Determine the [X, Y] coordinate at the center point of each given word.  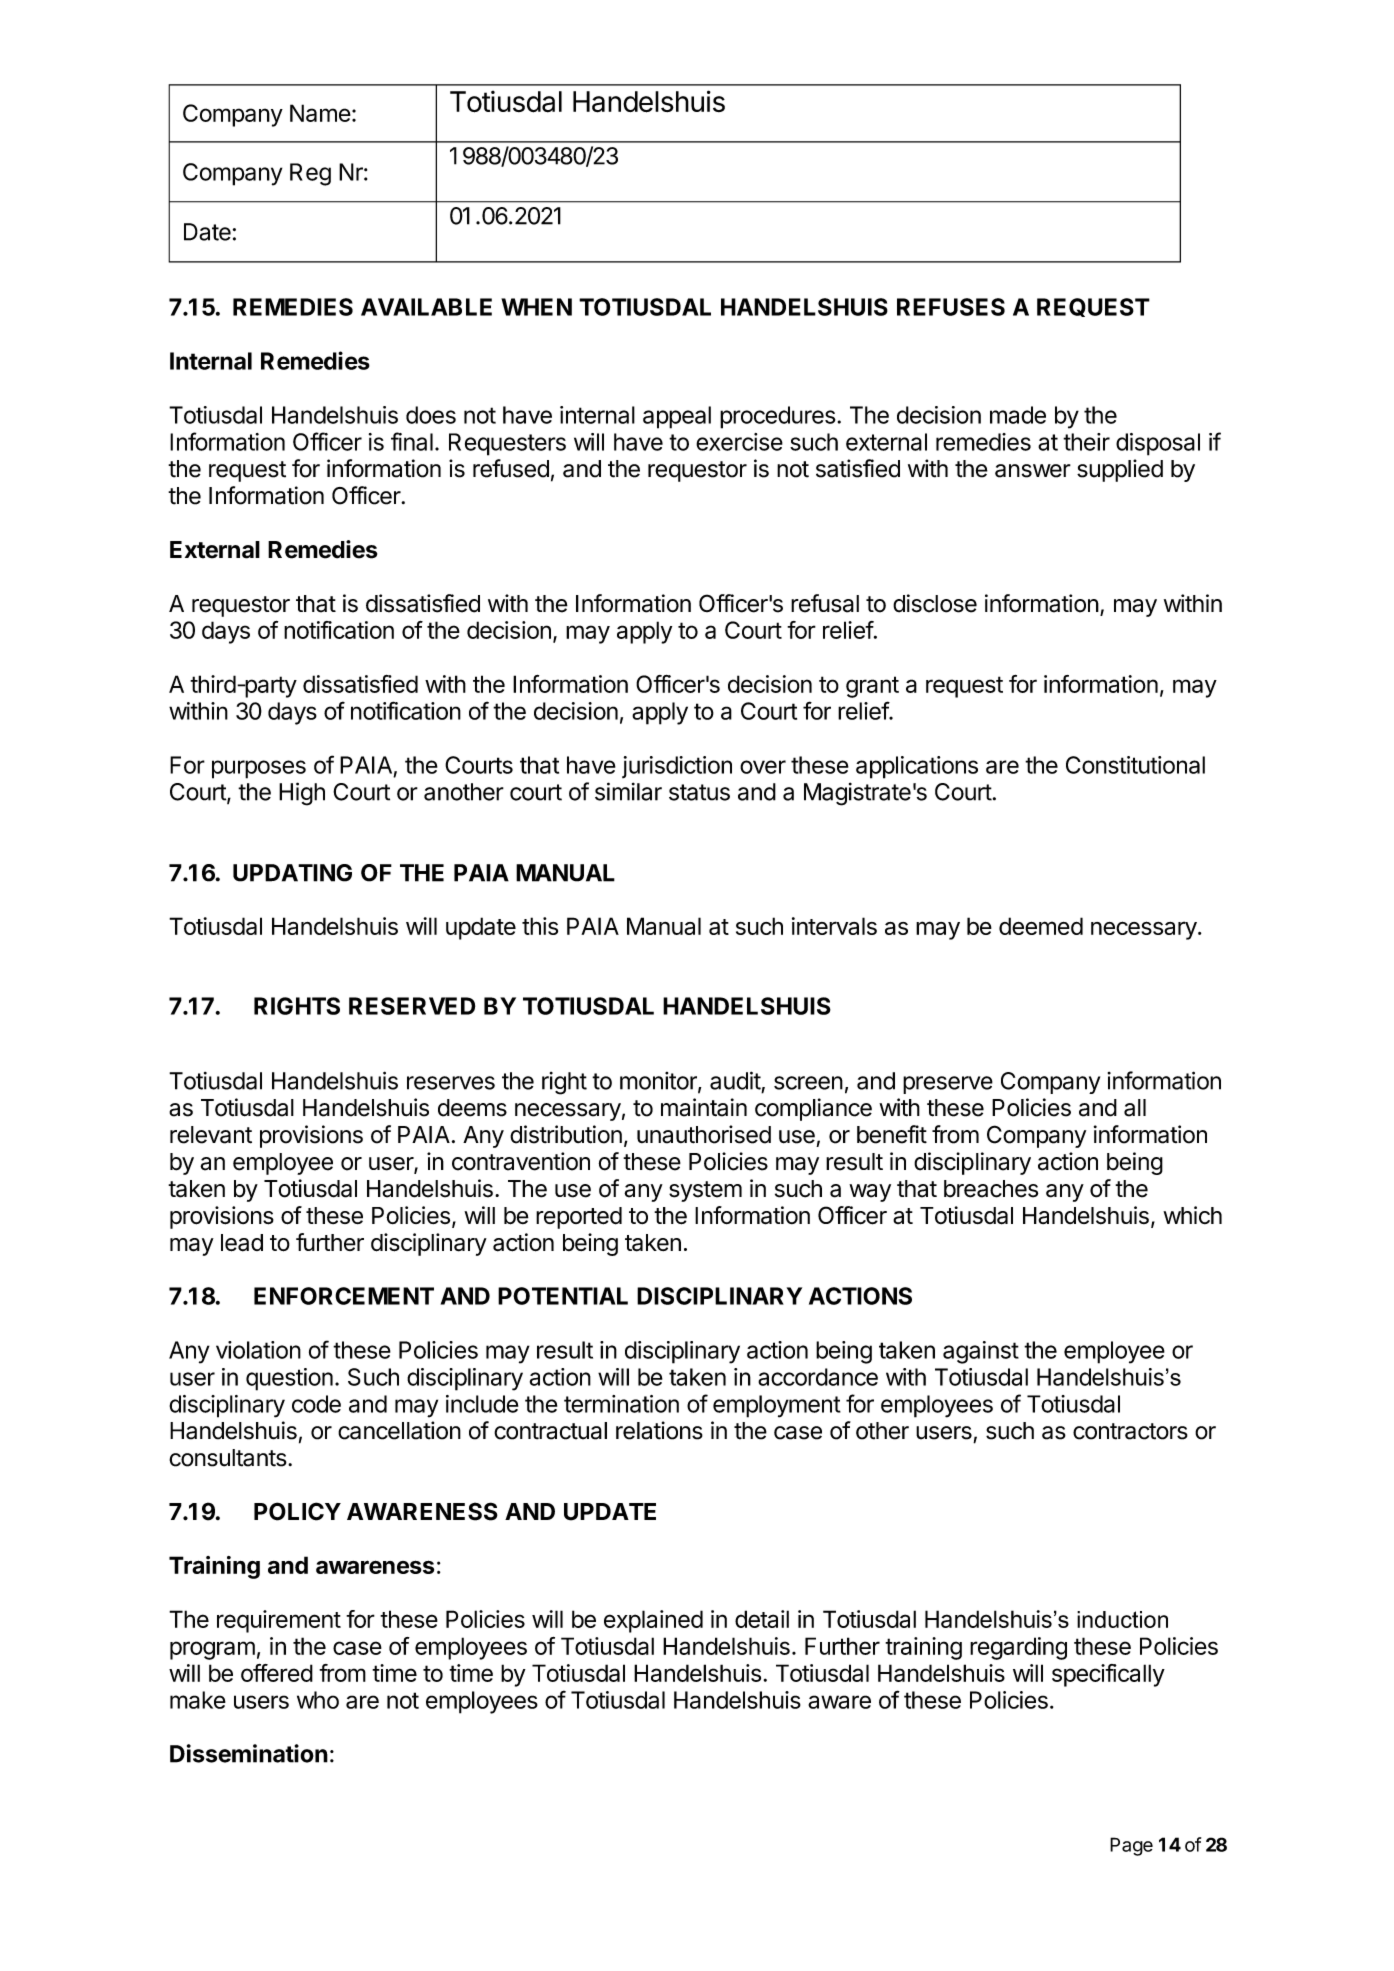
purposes [259, 769]
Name [320, 113]
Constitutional [1135, 765]
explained [653, 1621]
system [705, 1191]
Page [1131, 1846]
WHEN [536, 307]
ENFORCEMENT [344, 1296]
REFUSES [951, 307]
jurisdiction [677, 767]
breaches [991, 1189]
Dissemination [249, 1753]
